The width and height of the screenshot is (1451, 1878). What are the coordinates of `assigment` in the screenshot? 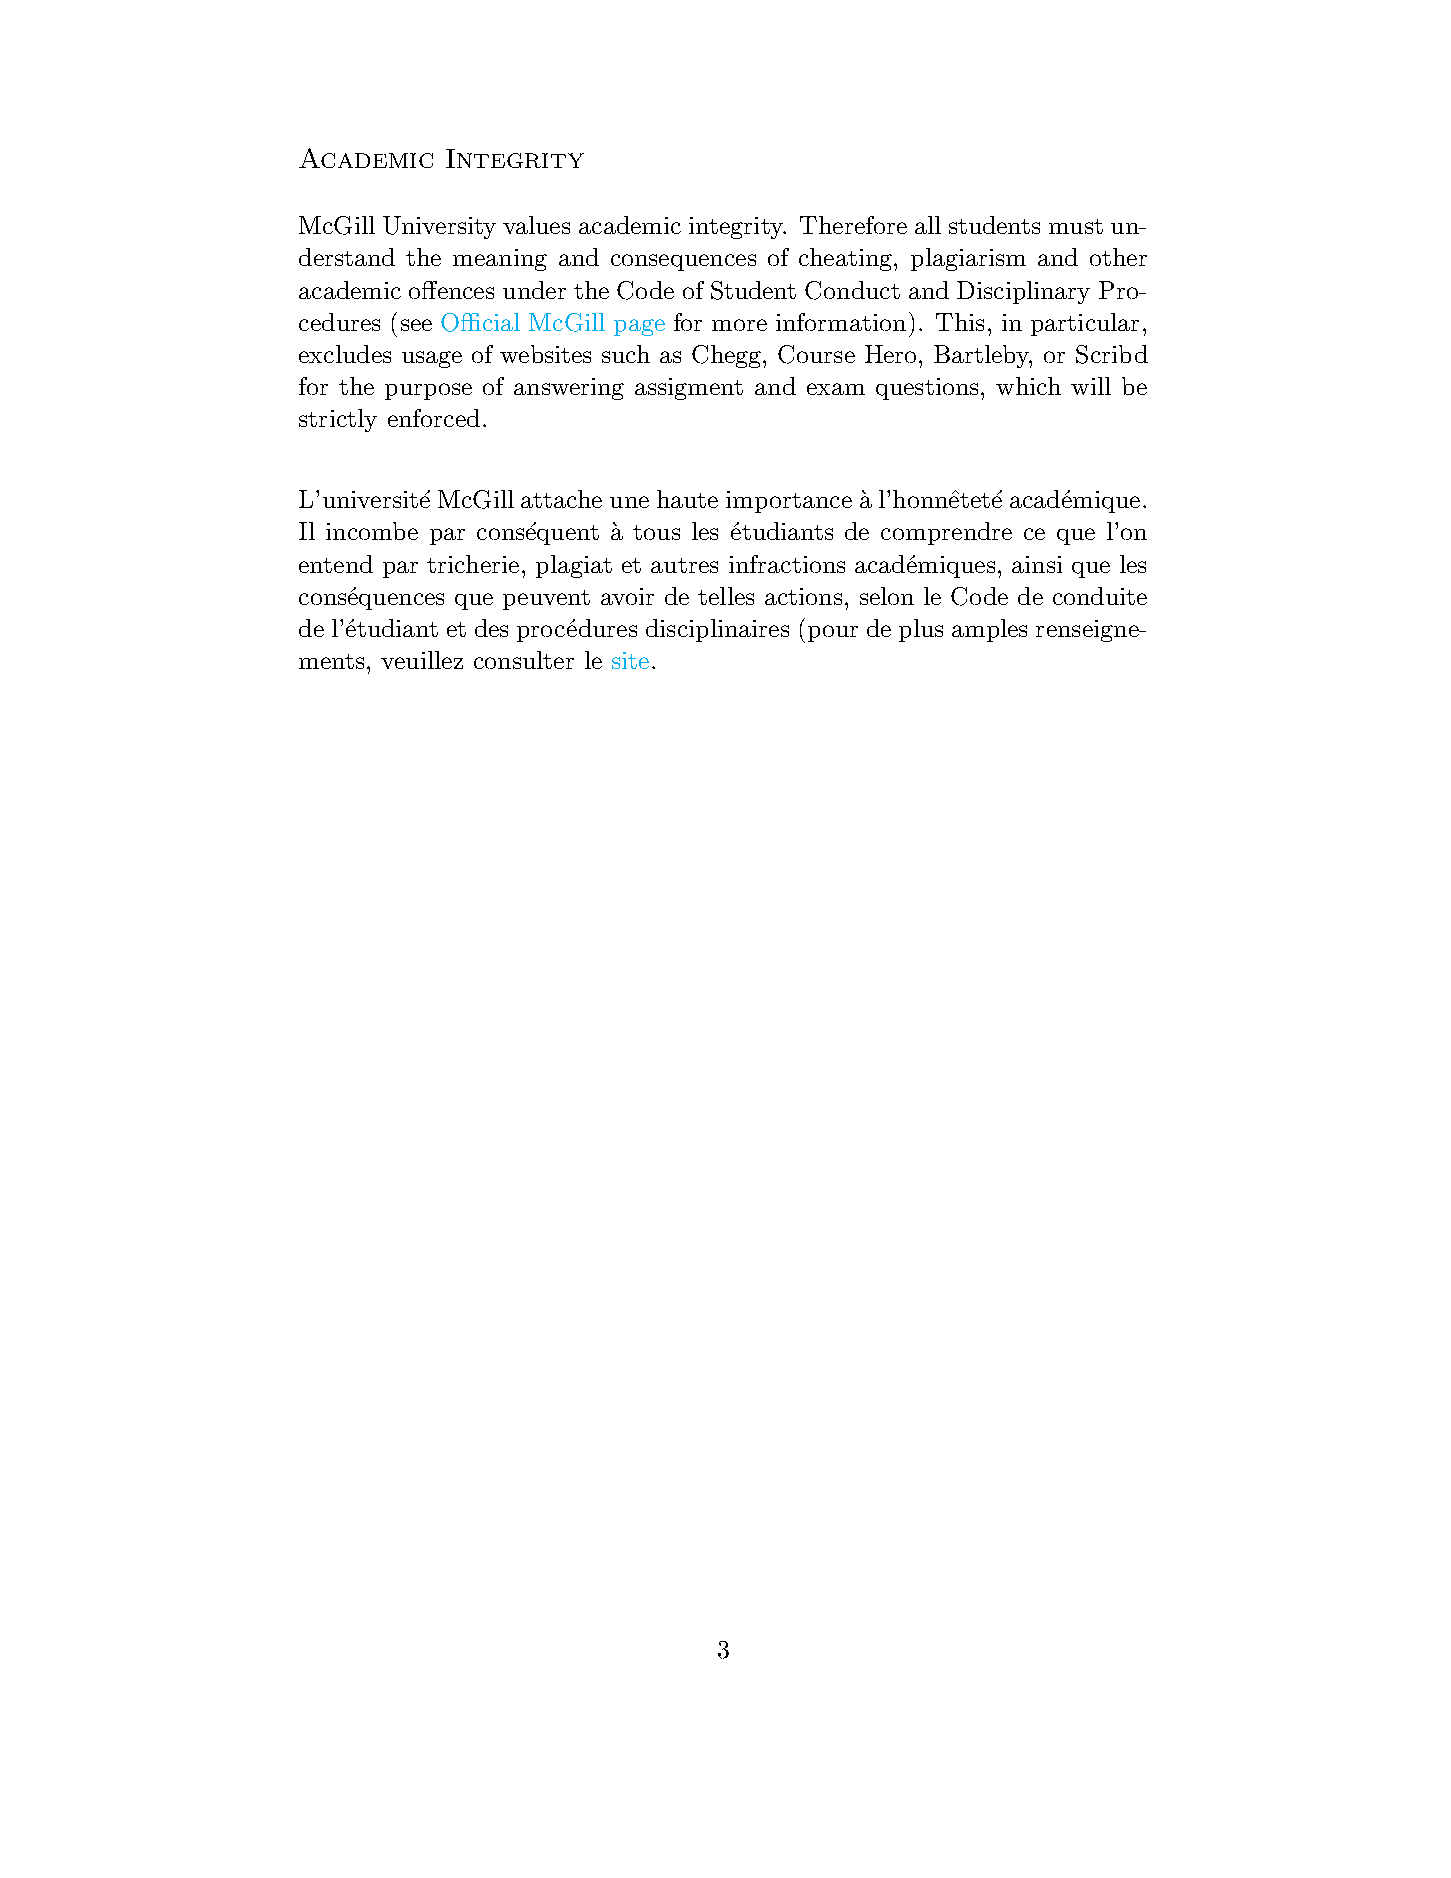 It's located at (689, 389).
